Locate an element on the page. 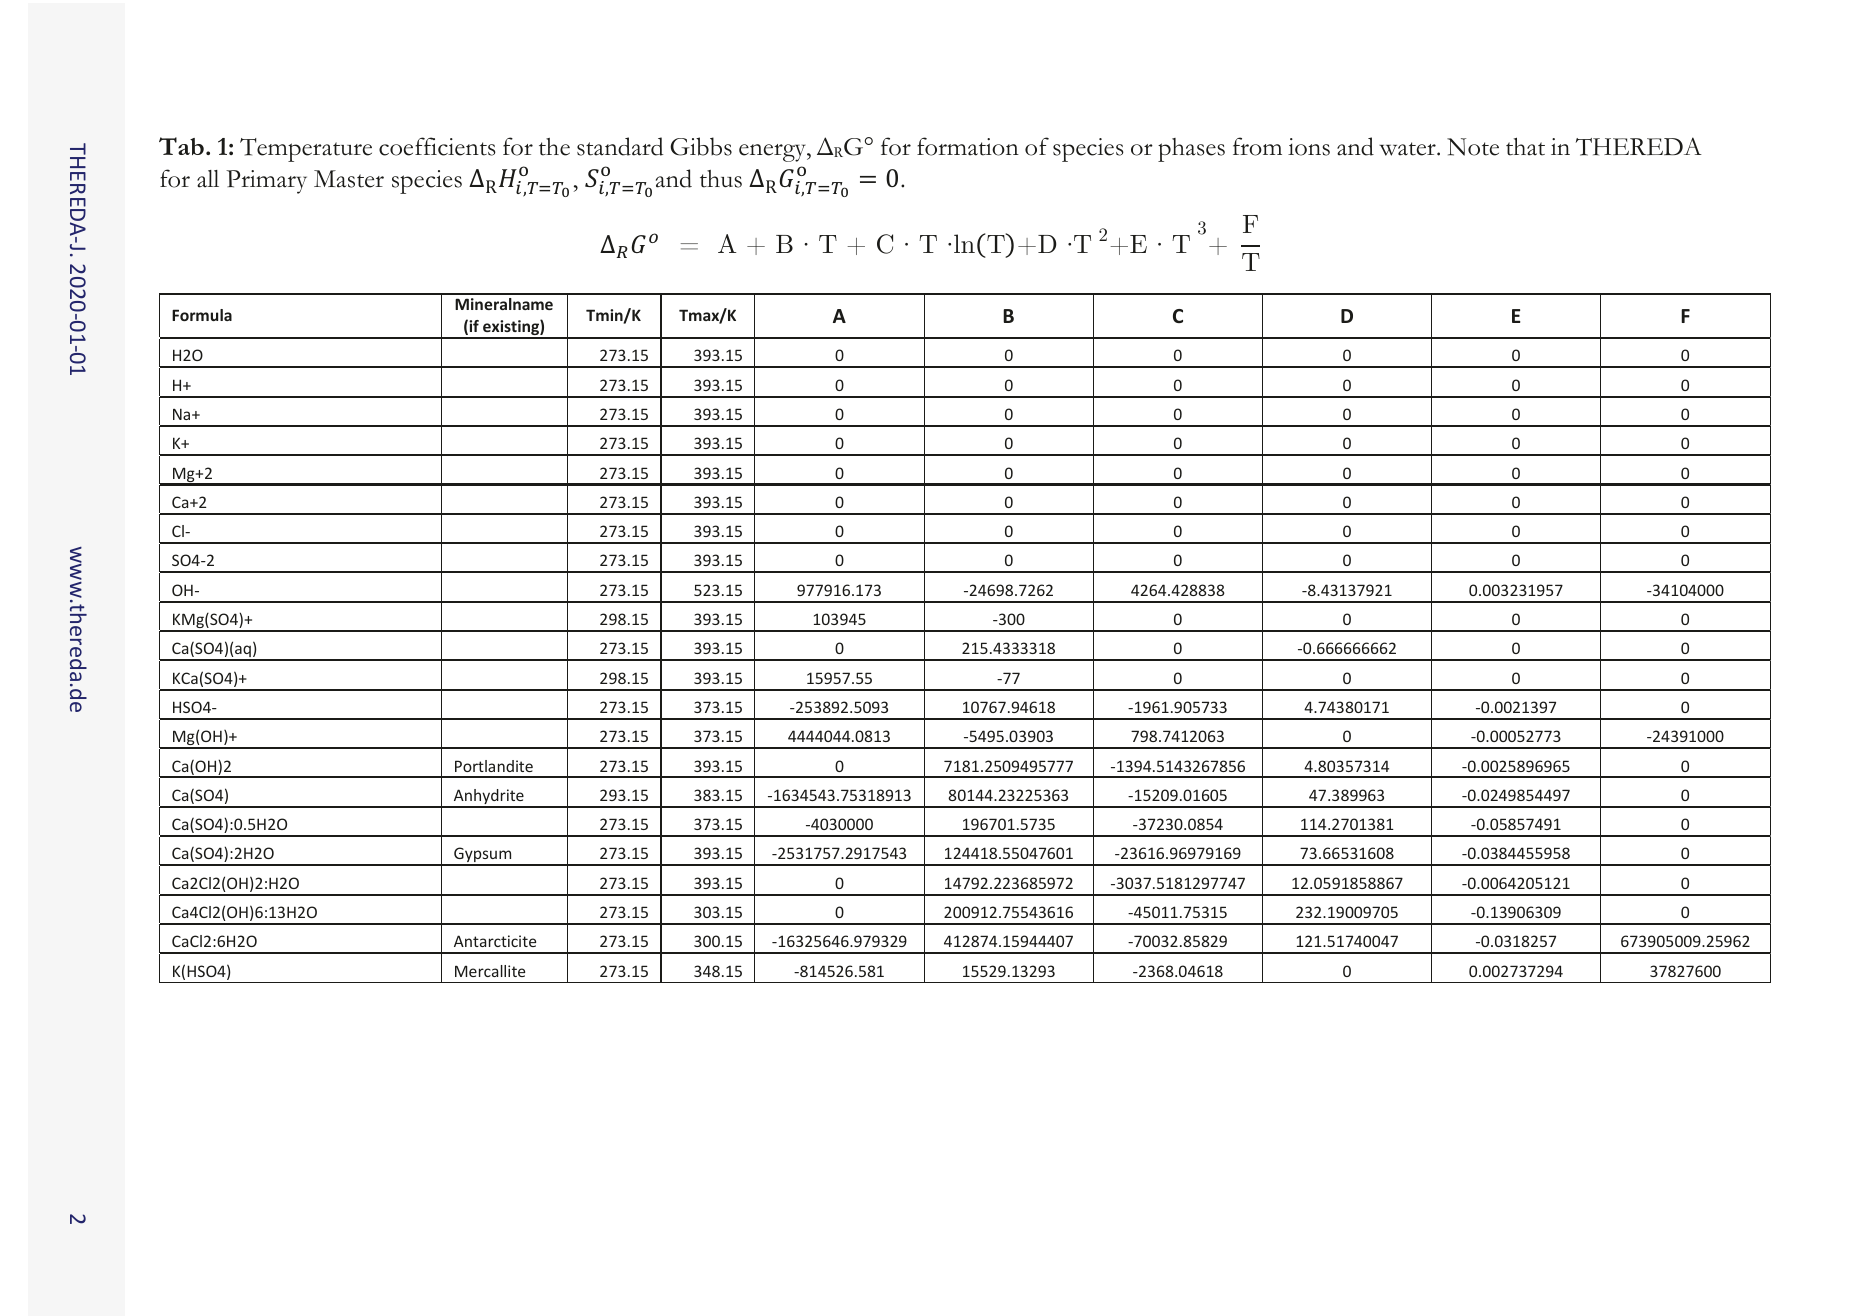 This page has width=1861, height=1316. formation is located at coordinates (968, 146).
